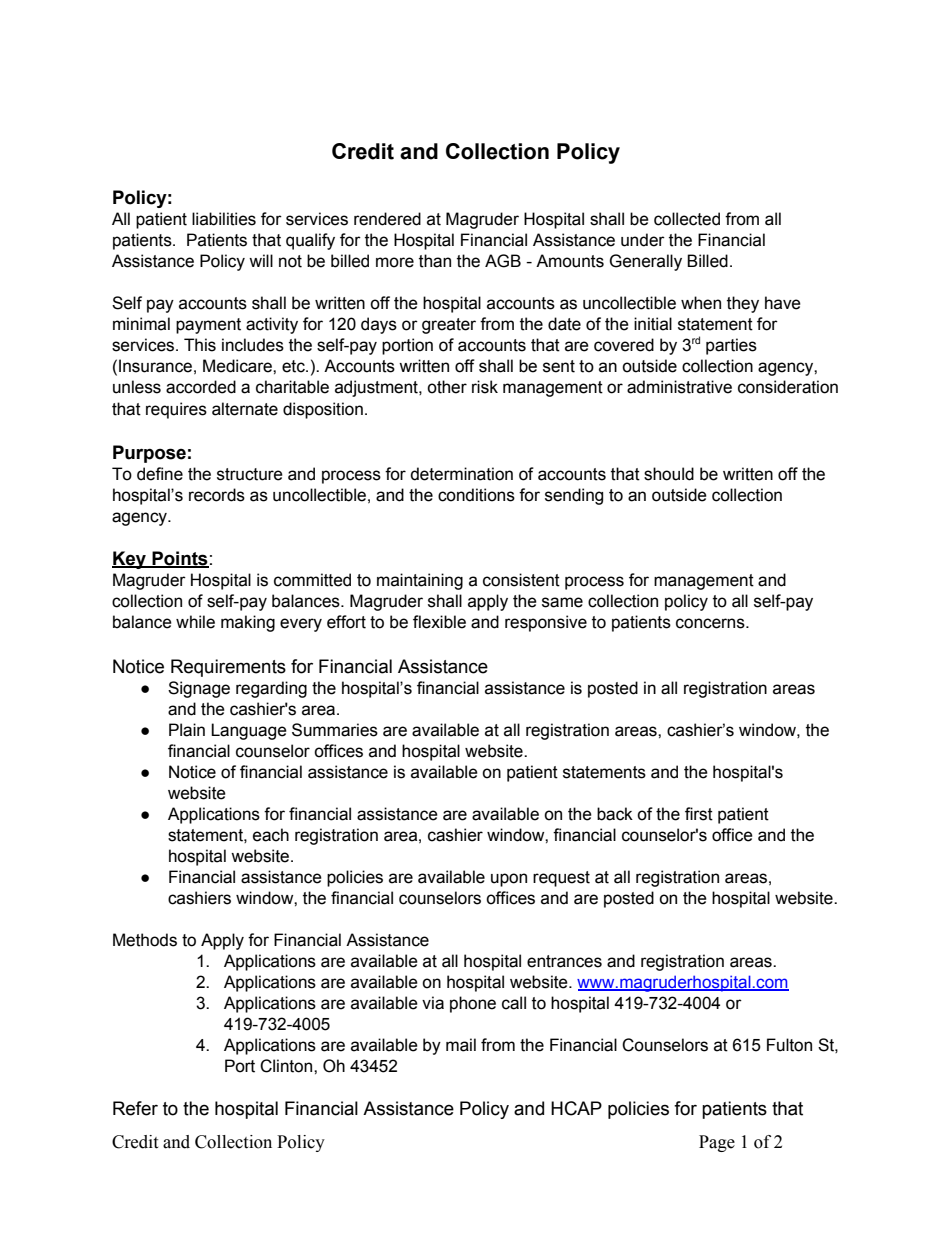  Describe the element at coordinates (271, 835) in the screenshot. I see `each` at that location.
